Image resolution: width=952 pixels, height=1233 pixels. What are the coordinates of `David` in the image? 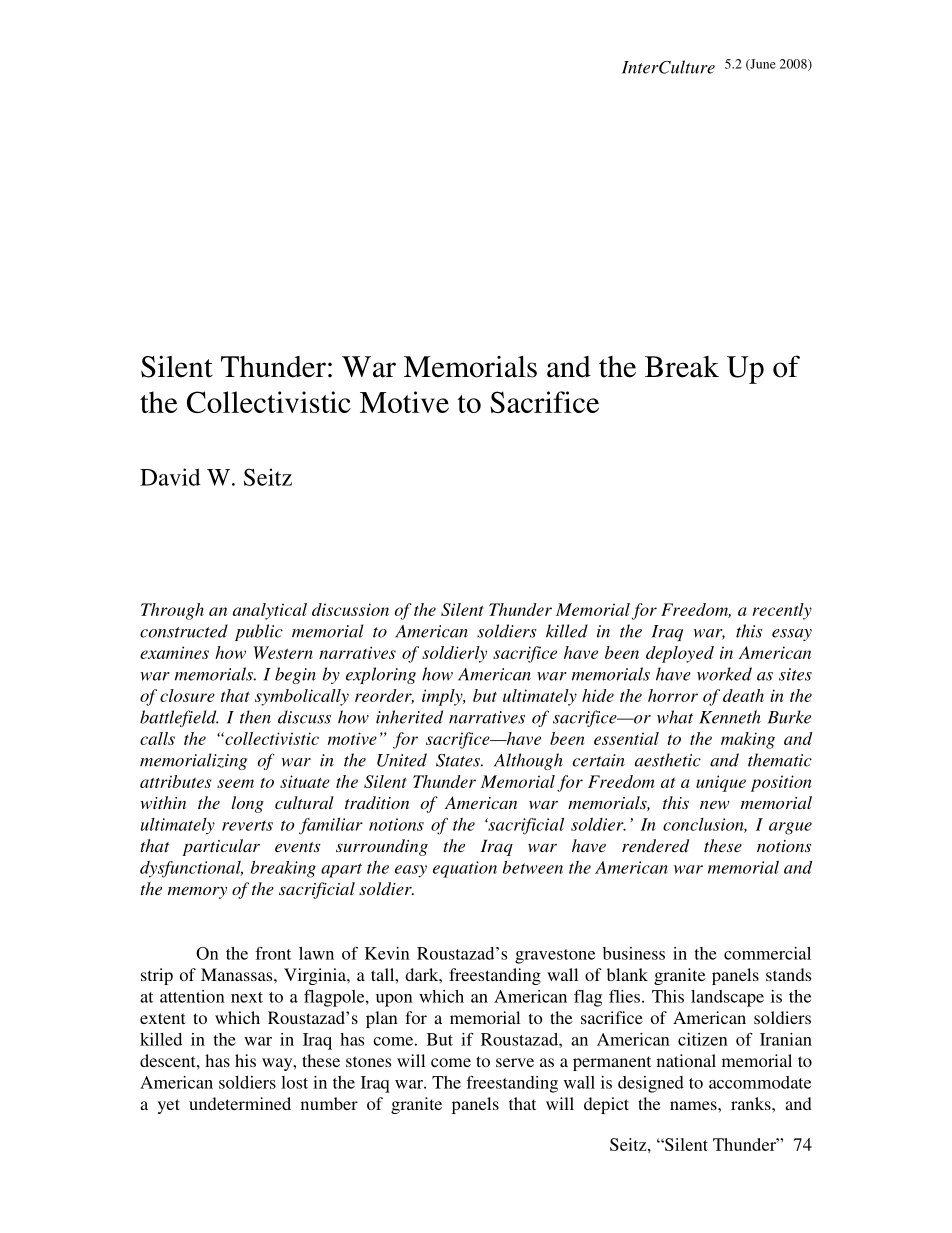 It's located at (170, 477).
